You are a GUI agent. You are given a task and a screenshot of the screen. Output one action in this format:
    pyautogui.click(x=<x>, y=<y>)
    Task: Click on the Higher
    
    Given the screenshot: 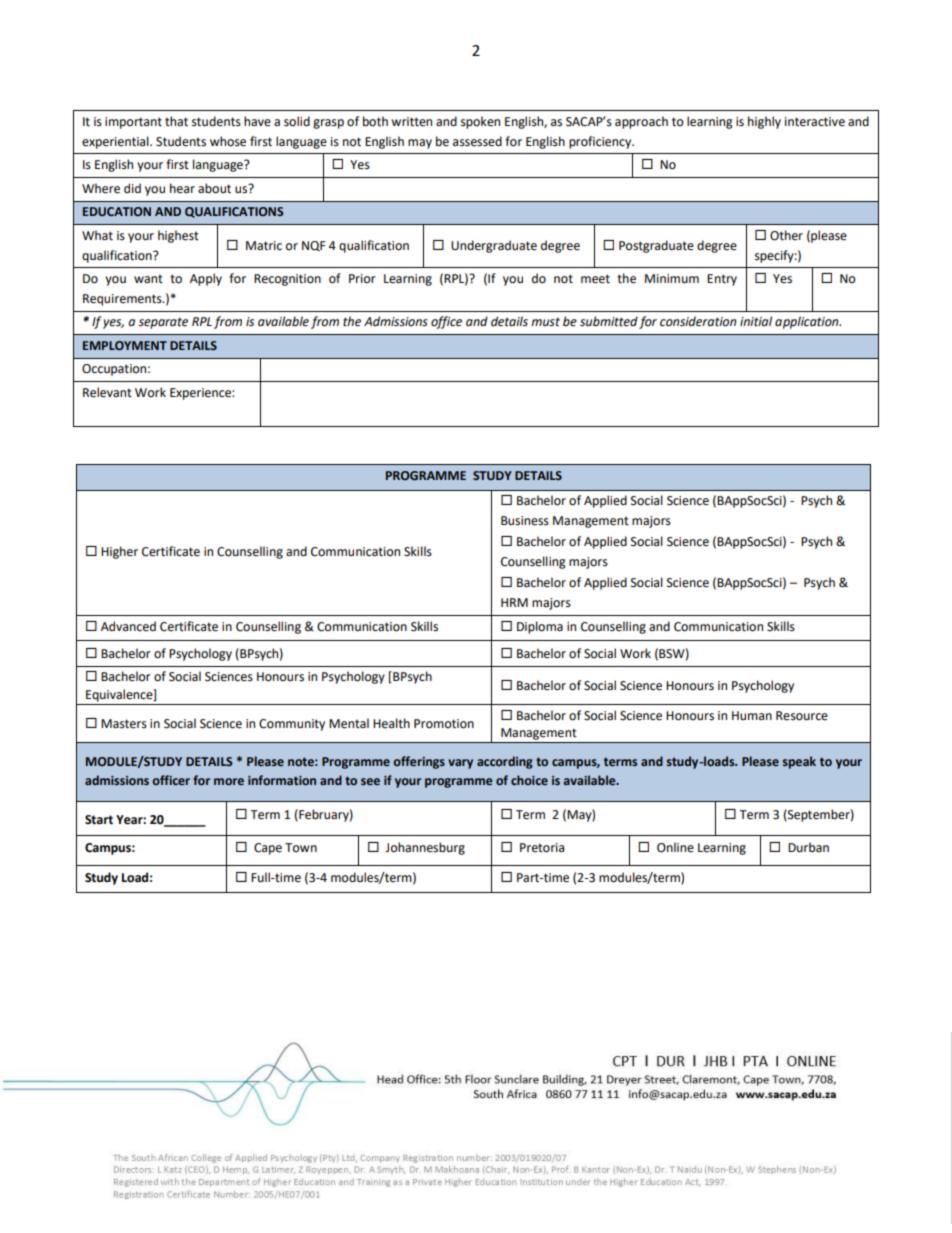 What is the action you would take?
    pyautogui.click(x=119, y=552)
